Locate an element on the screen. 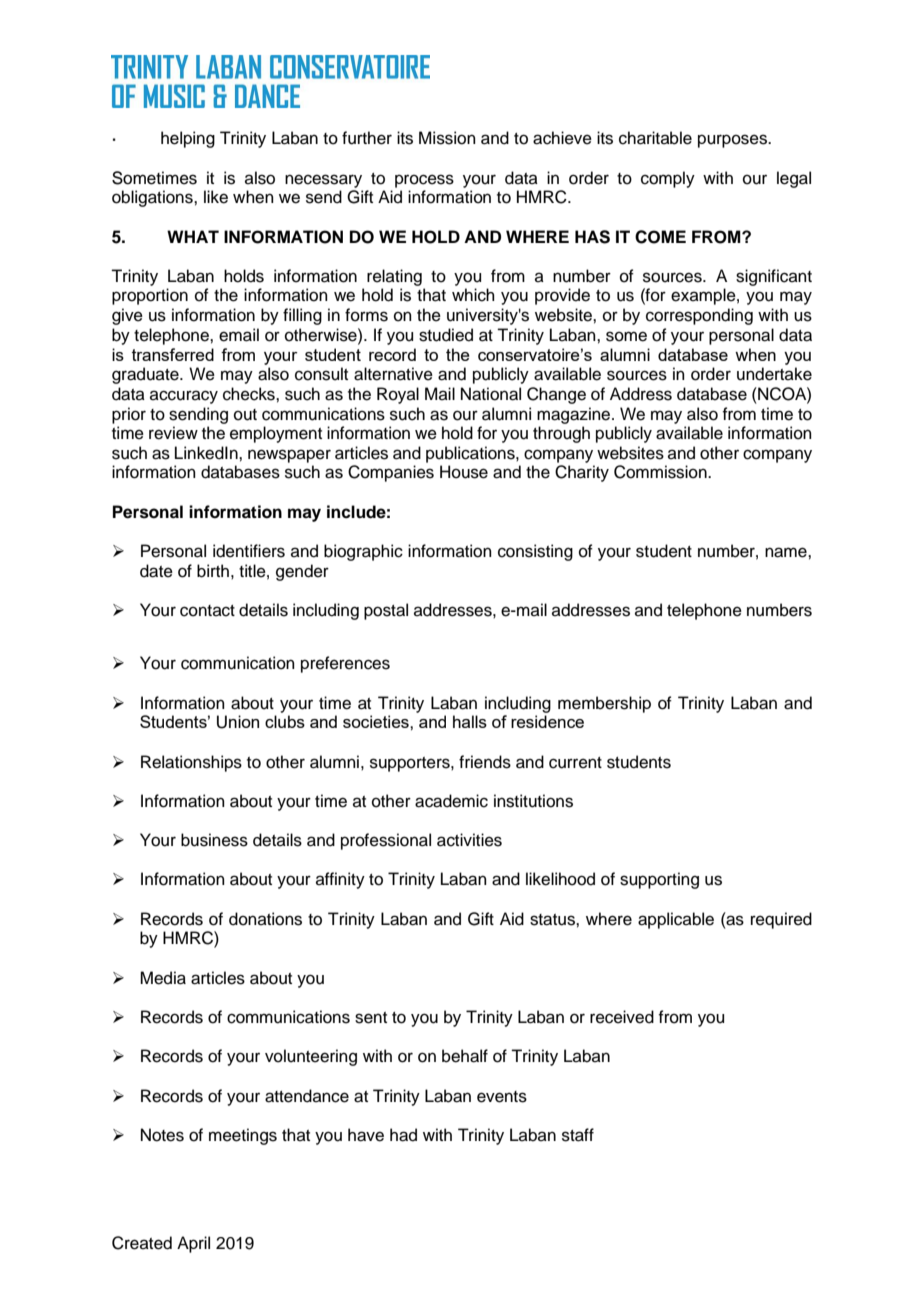  purposes is located at coordinates (733, 141).
